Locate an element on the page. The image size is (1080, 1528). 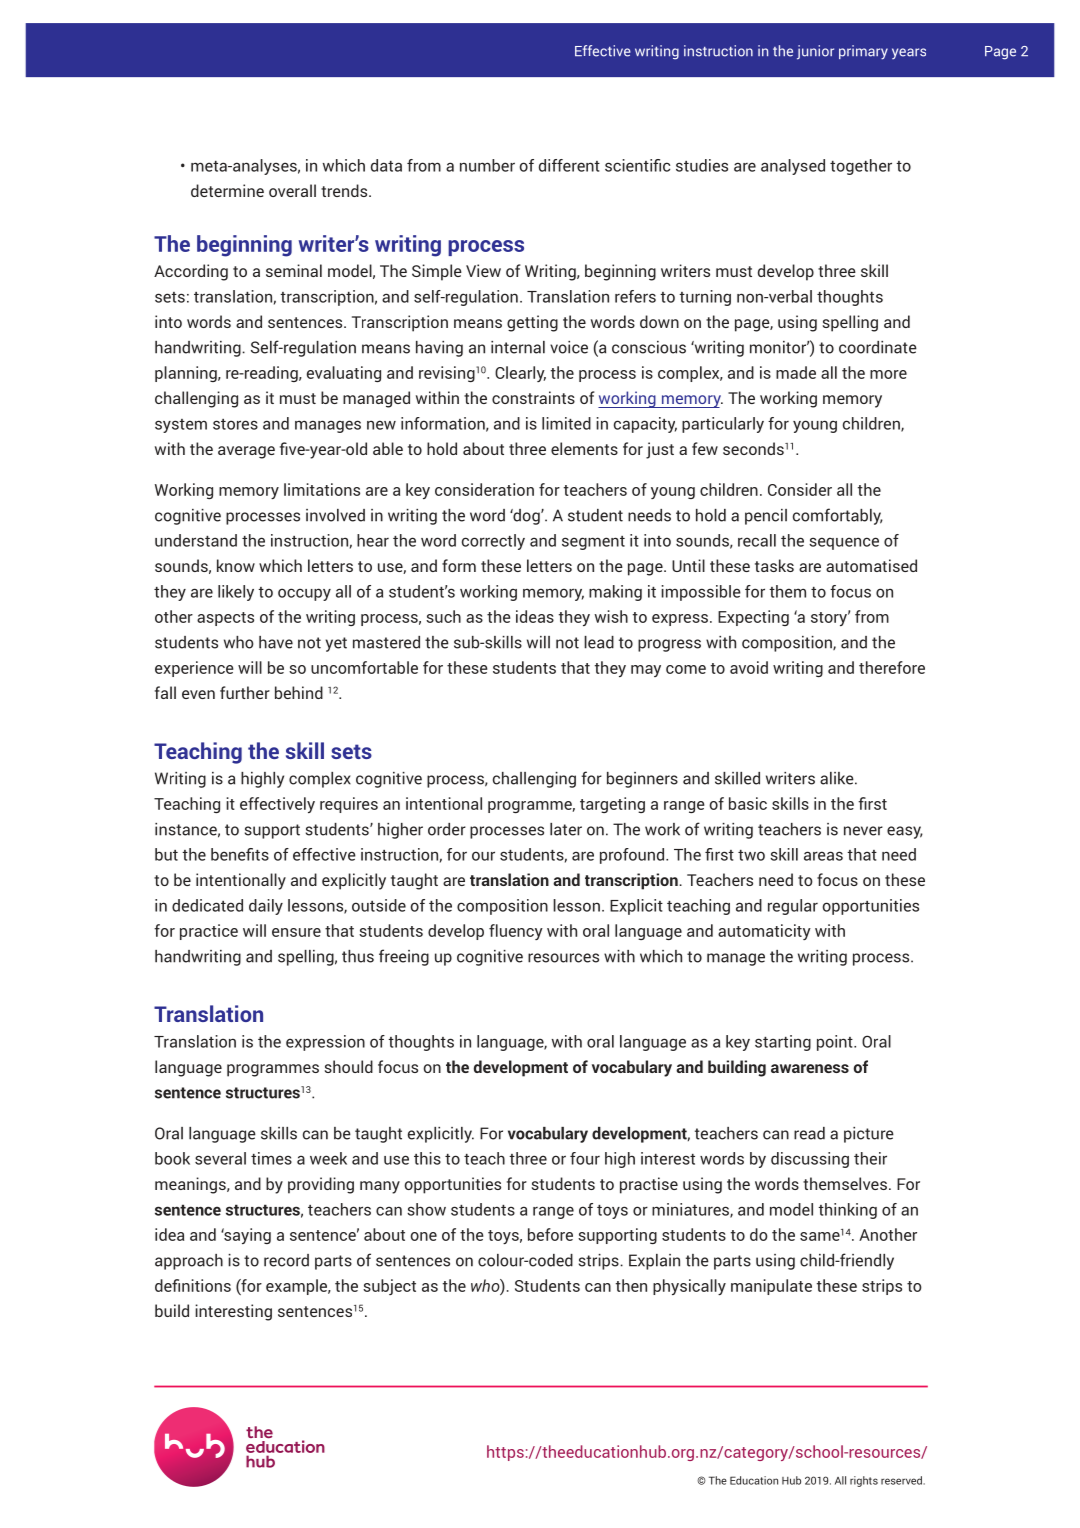
four is located at coordinates (585, 1158).
